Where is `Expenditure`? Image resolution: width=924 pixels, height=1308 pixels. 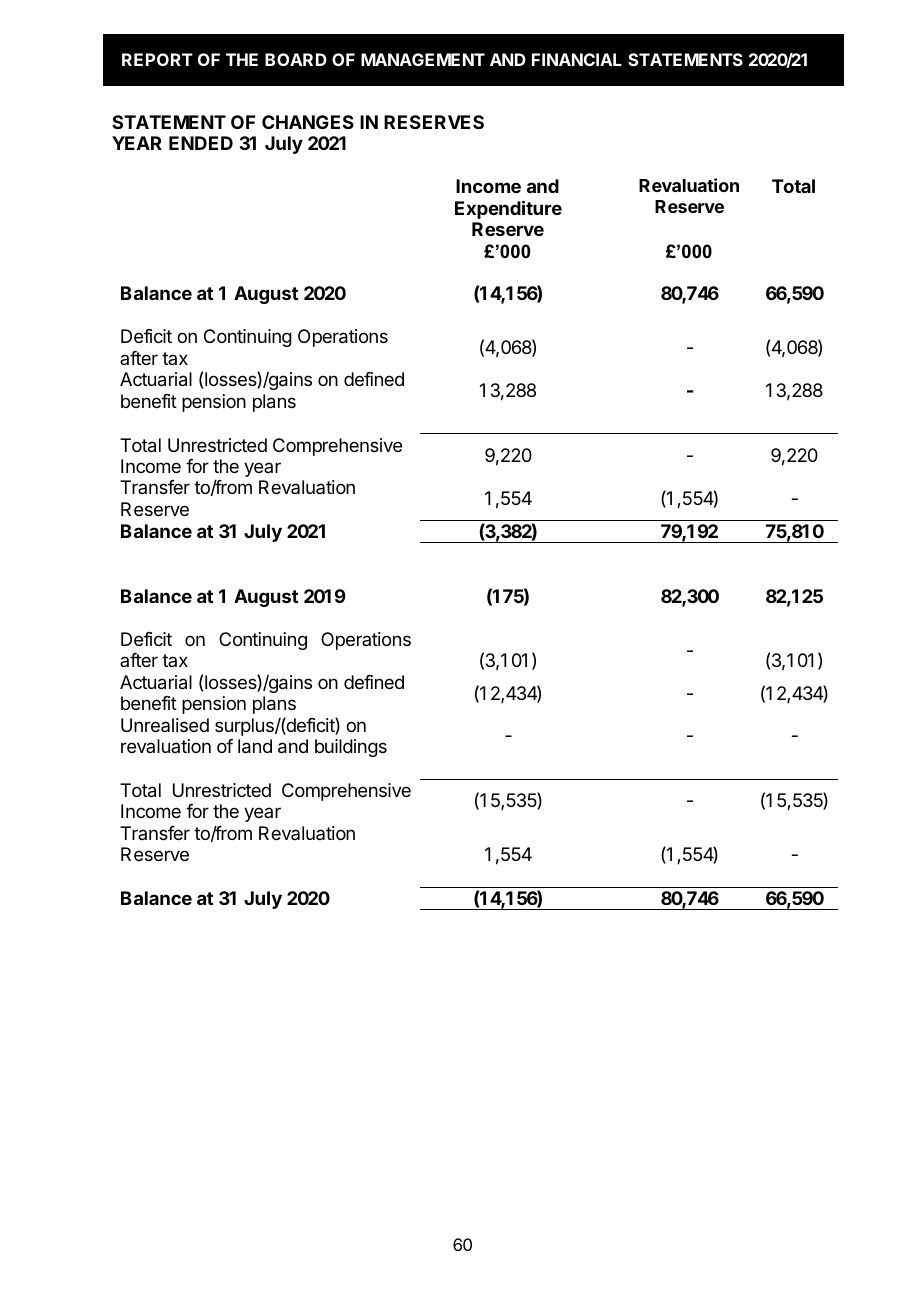 Expenditure is located at coordinates (508, 209).
